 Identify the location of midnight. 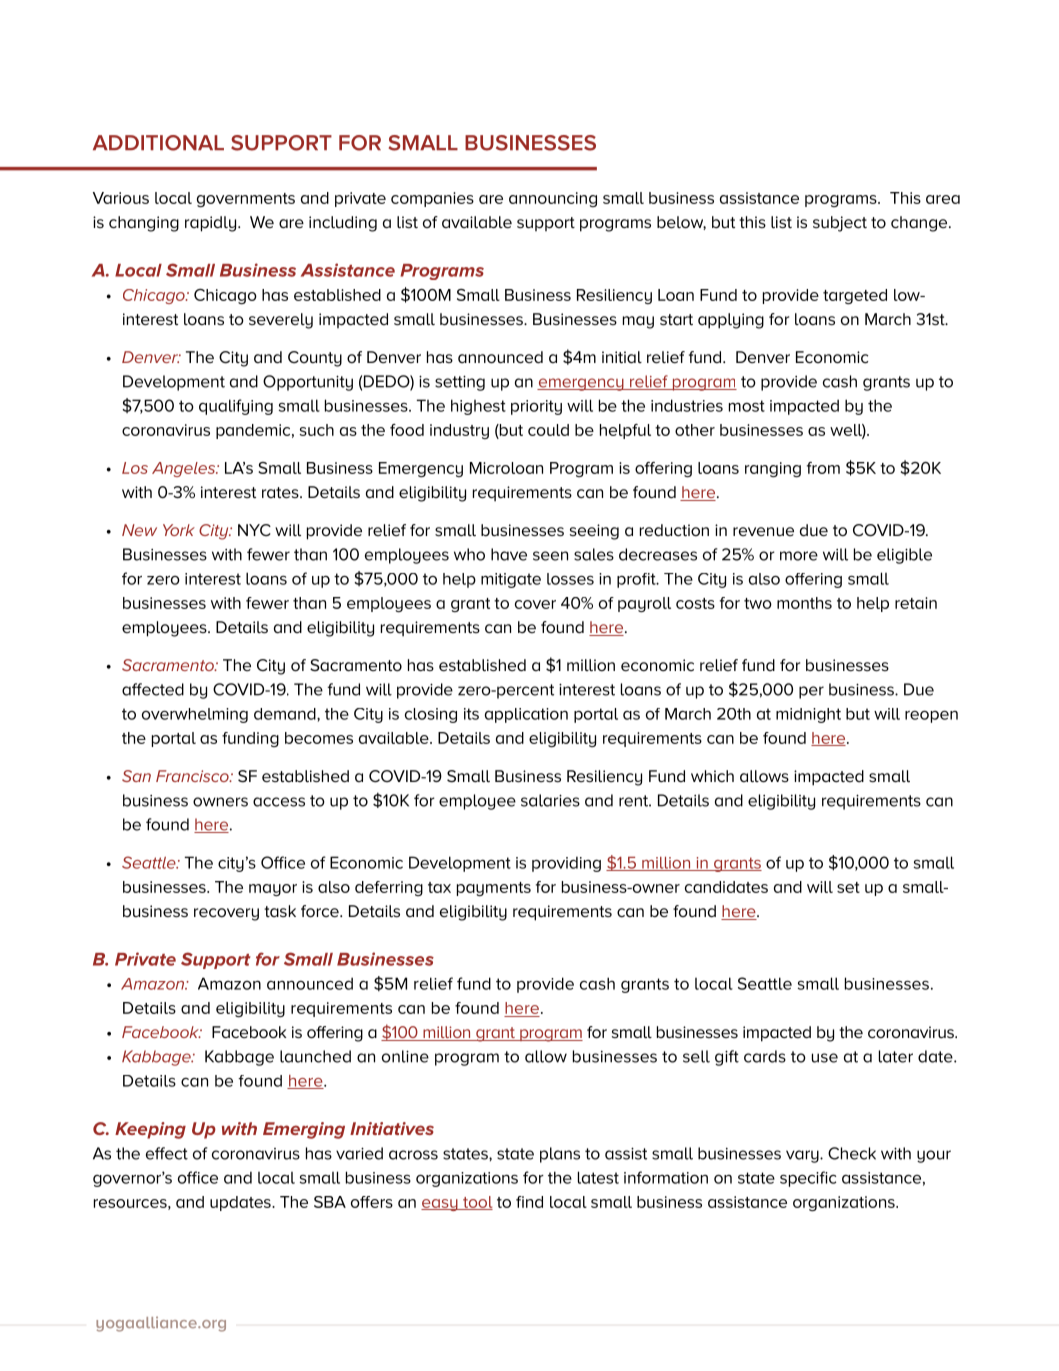
(808, 715).
